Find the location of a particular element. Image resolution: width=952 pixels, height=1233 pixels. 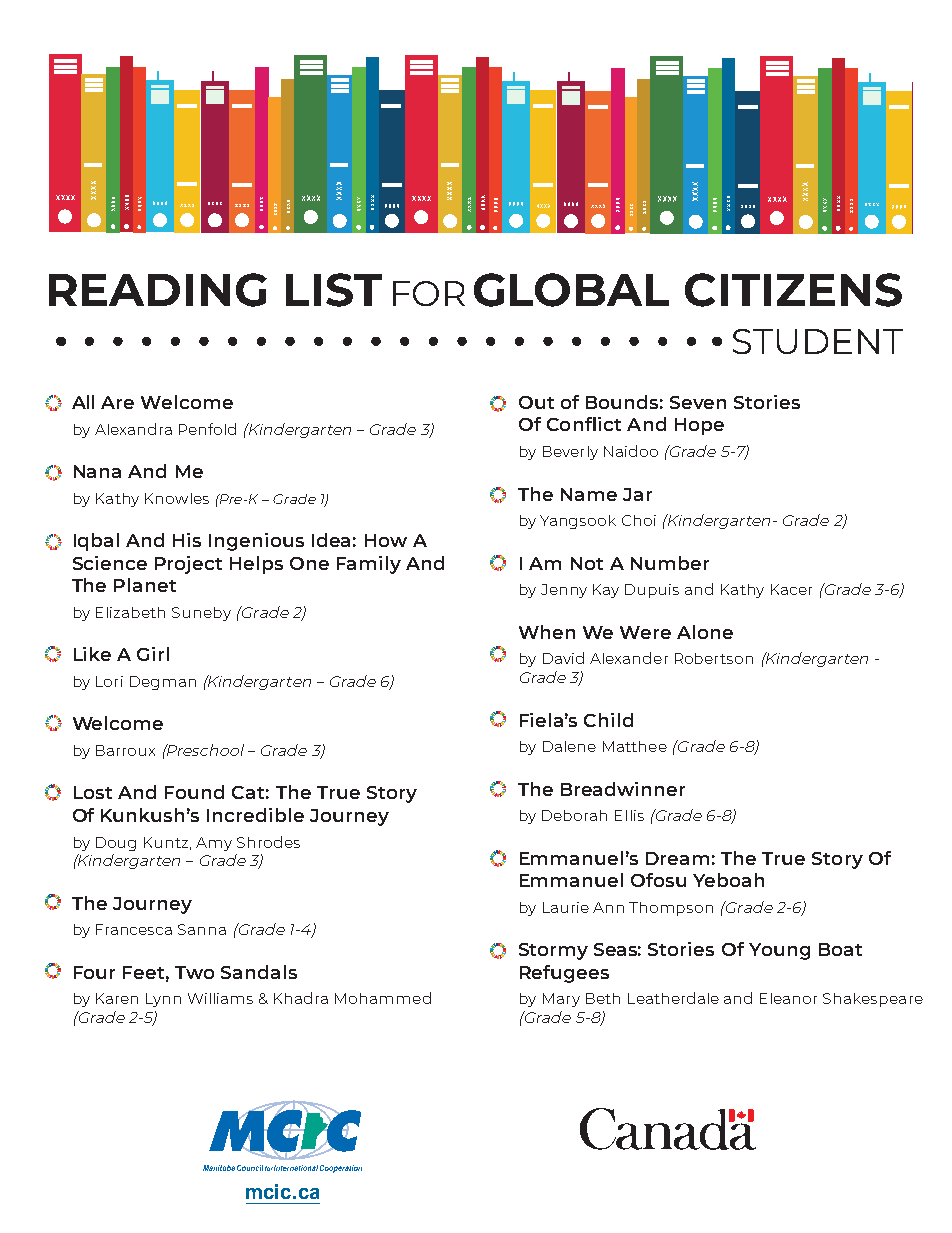

LIST is located at coordinates (334, 290).
